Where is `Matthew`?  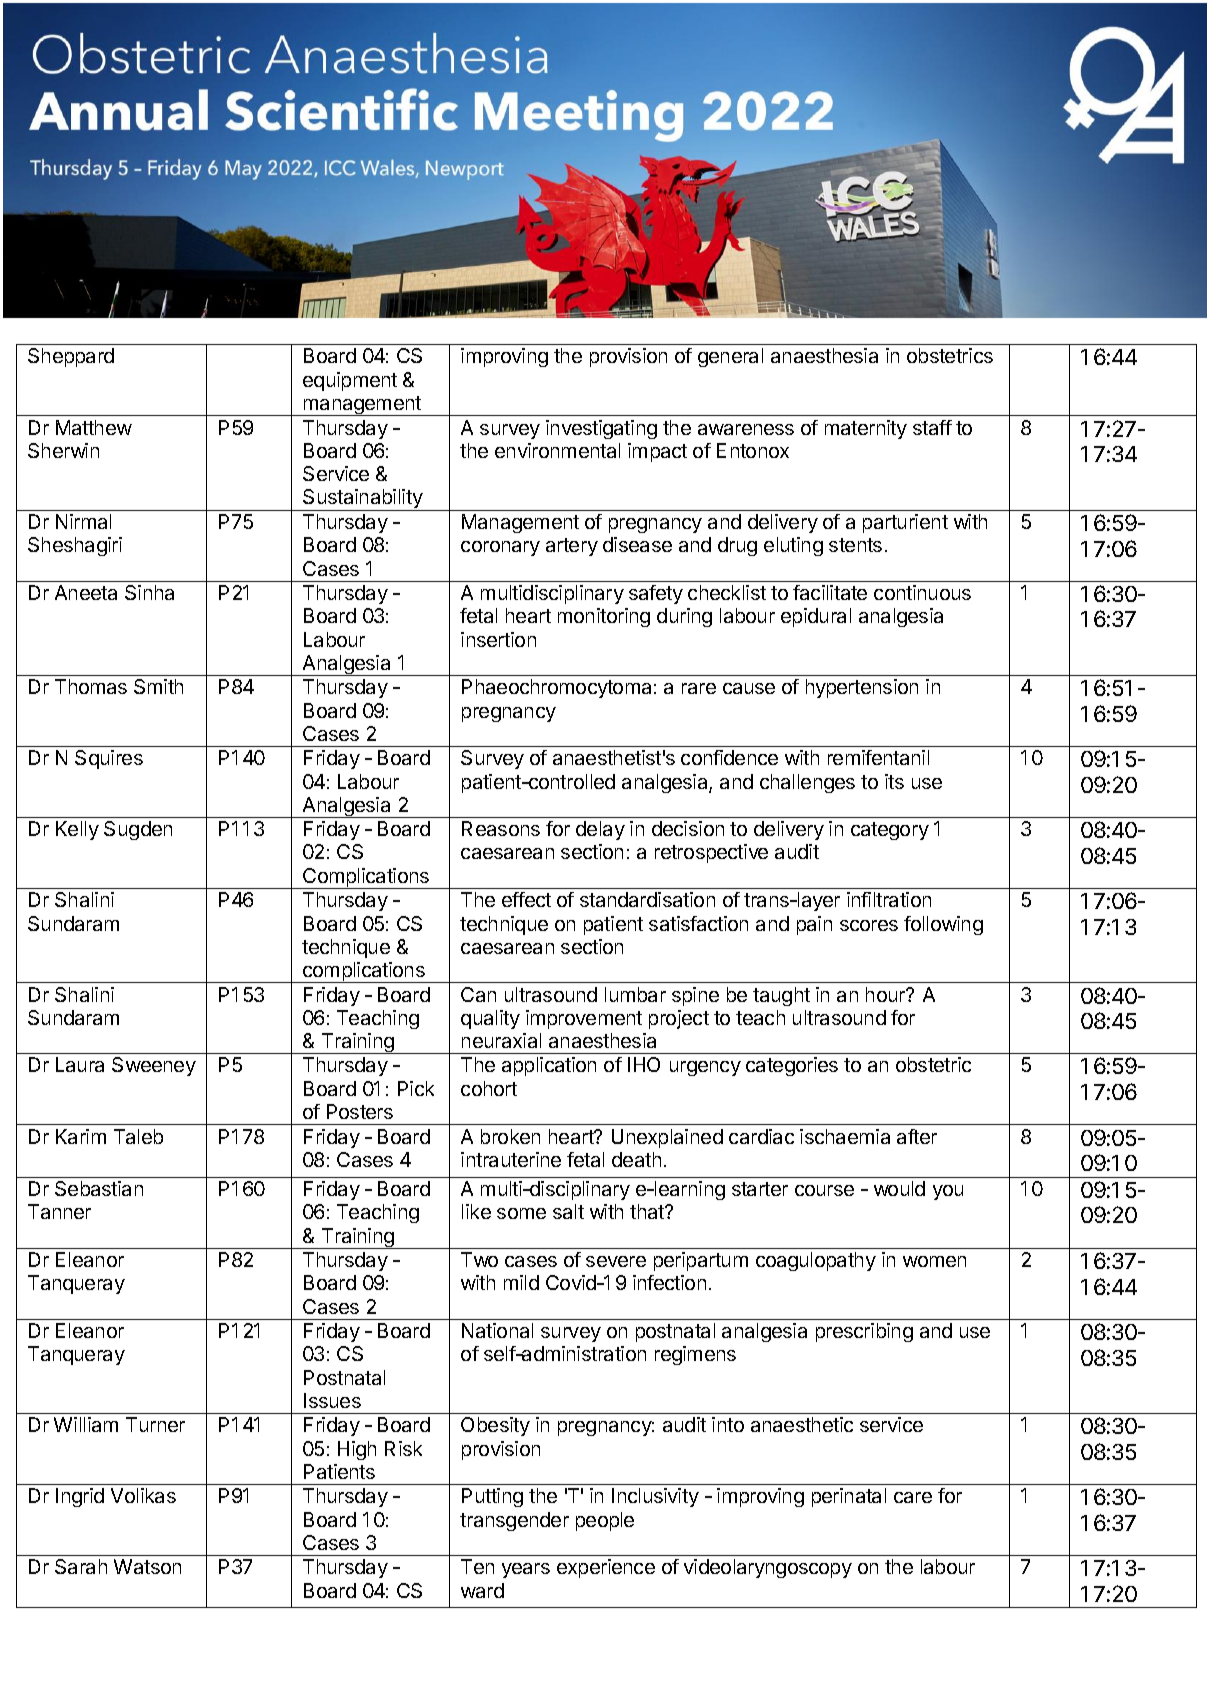
Matthew is located at coordinates (94, 427).
